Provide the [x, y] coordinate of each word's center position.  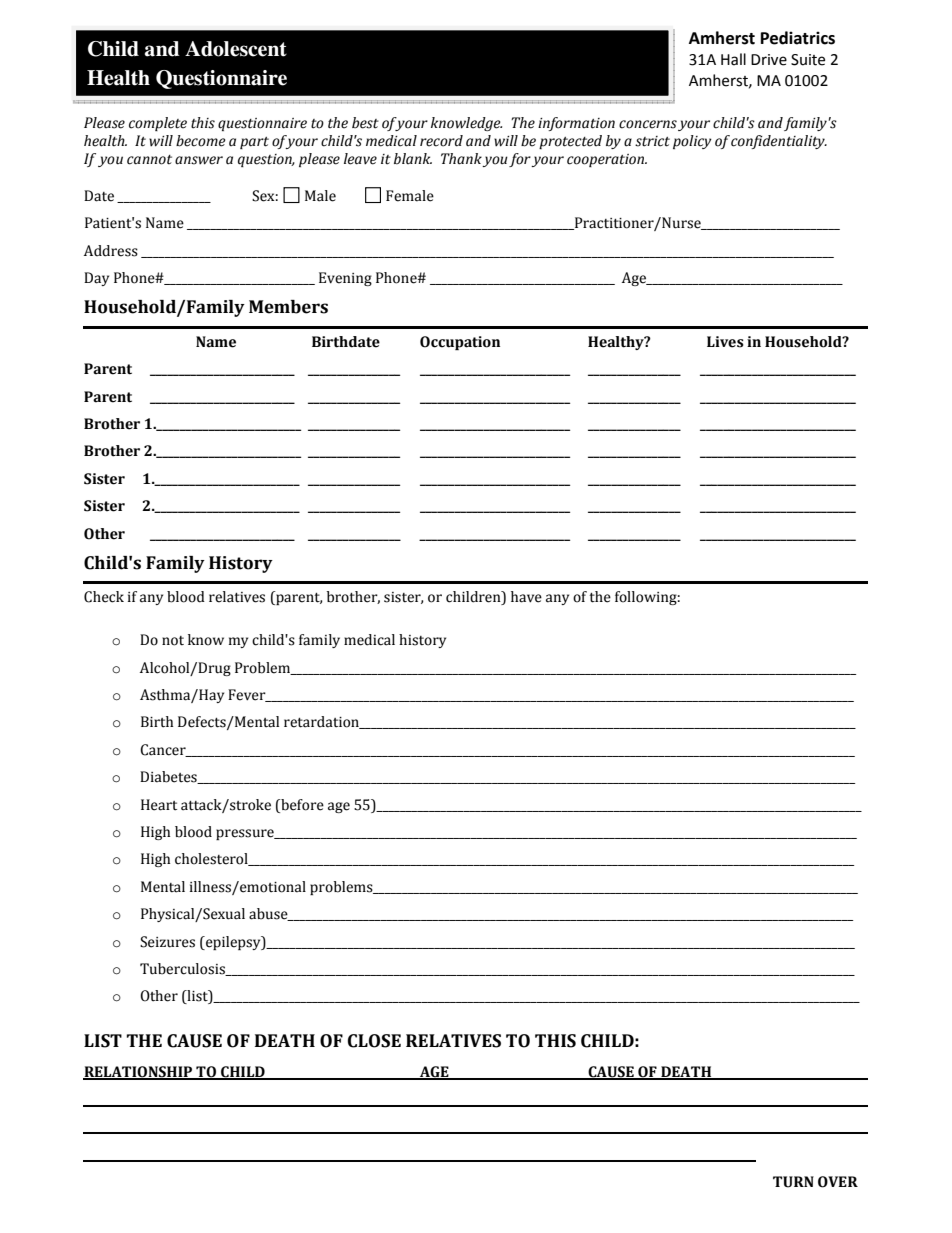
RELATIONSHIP [139, 1073]
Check [104, 597]
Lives [725, 342]
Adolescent [236, 49]
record [441, 141]
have [526, 597]
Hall [733, 59]
